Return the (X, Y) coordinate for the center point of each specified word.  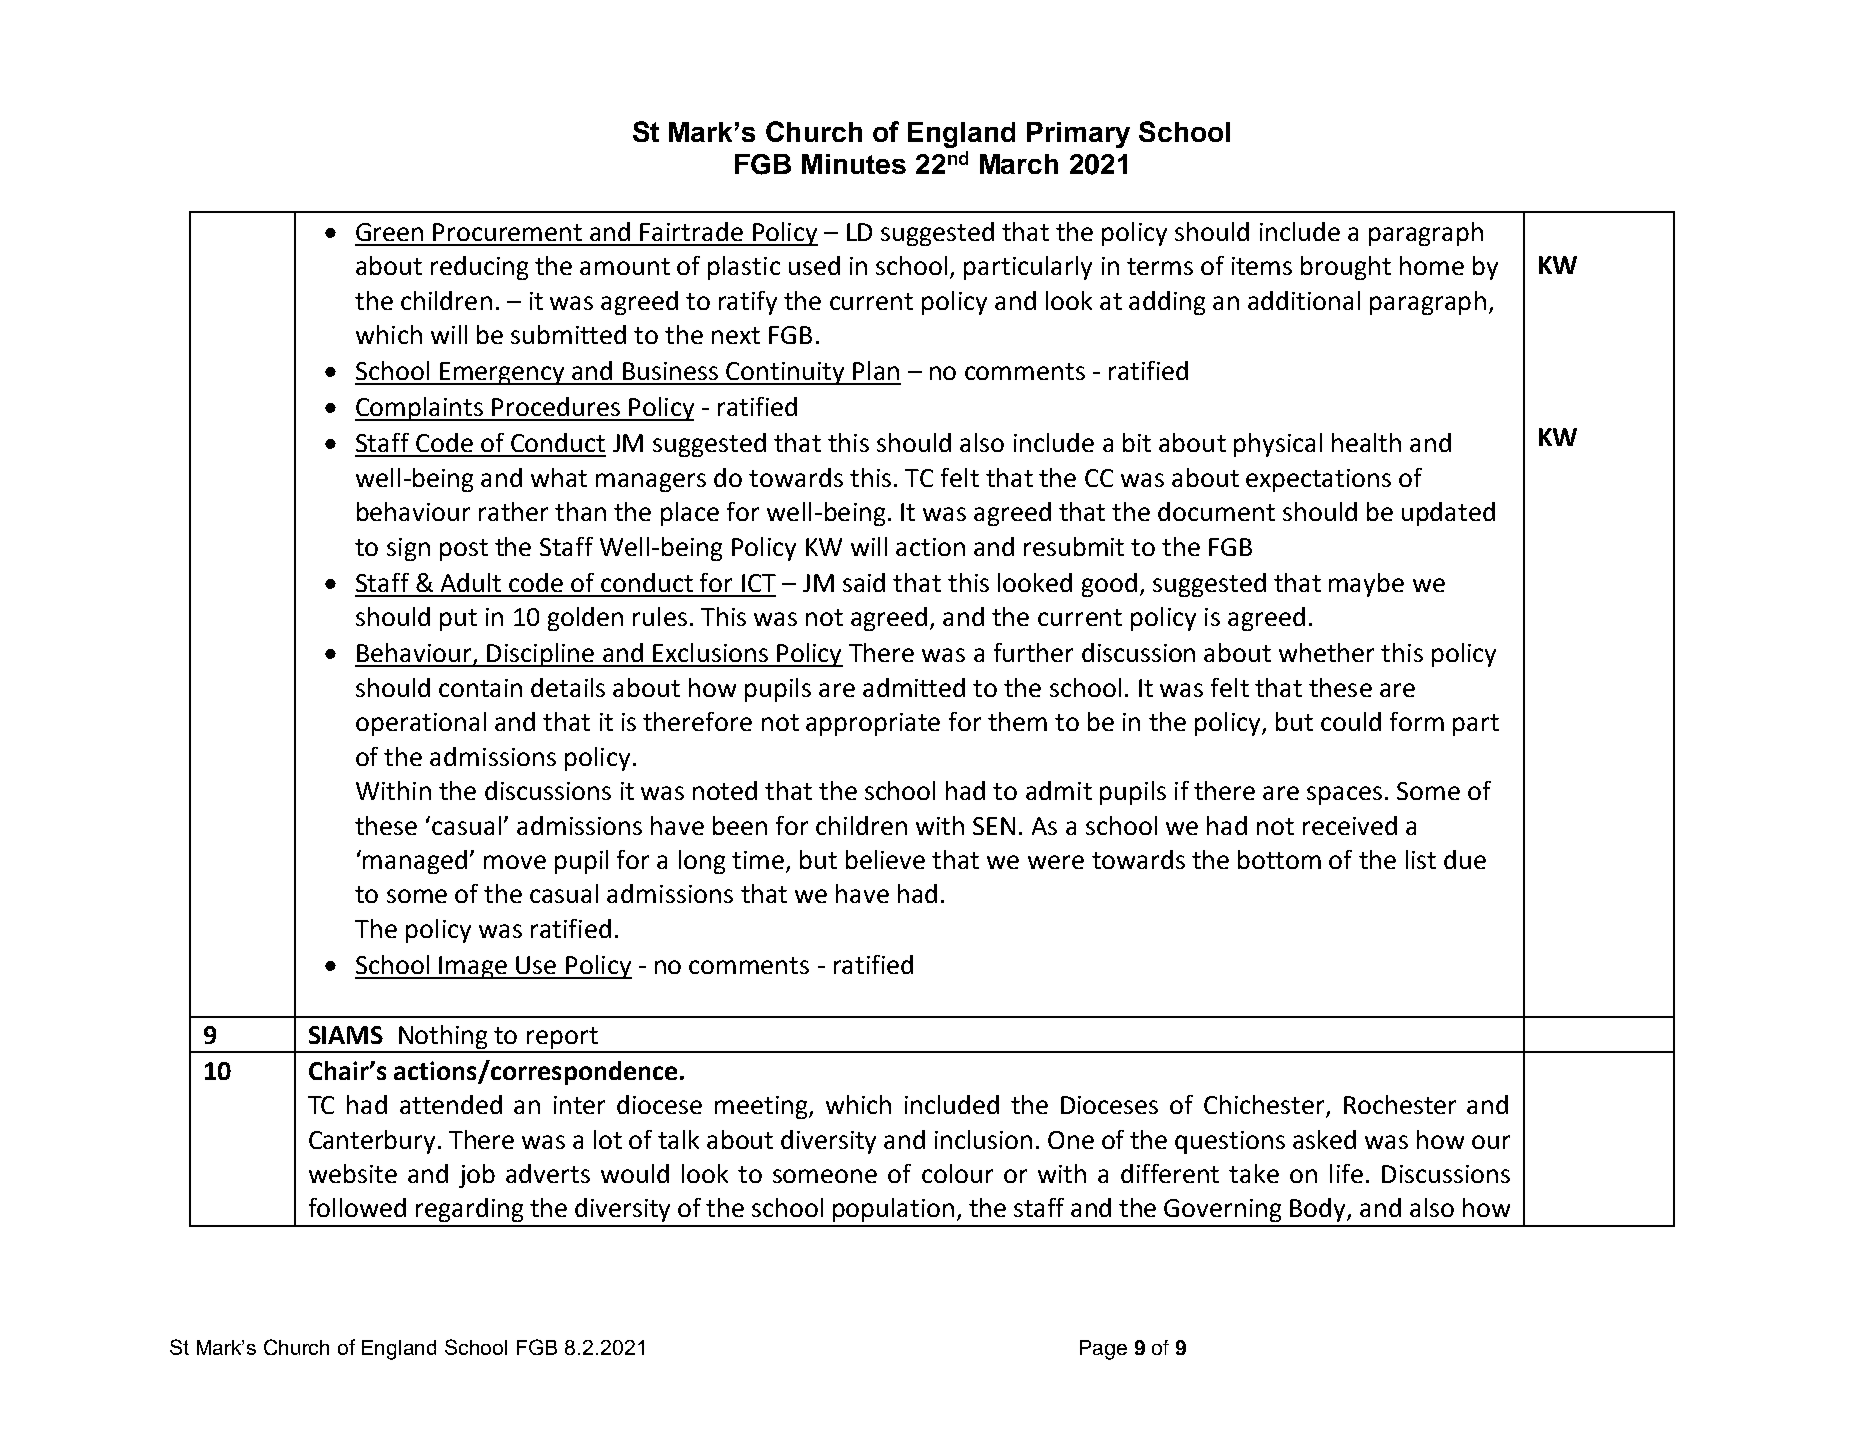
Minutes (854, 164)
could (1351, 721)
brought (1346, 268)
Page (1103, 1350)
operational (421, 724)
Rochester (1400, 1104)
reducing (479, 268)
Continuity (786, 373)
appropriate (873, 724)
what (559, 477)
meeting (762, 1107)
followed (357, 1207)
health (1366, 442)
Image (474, 967)
